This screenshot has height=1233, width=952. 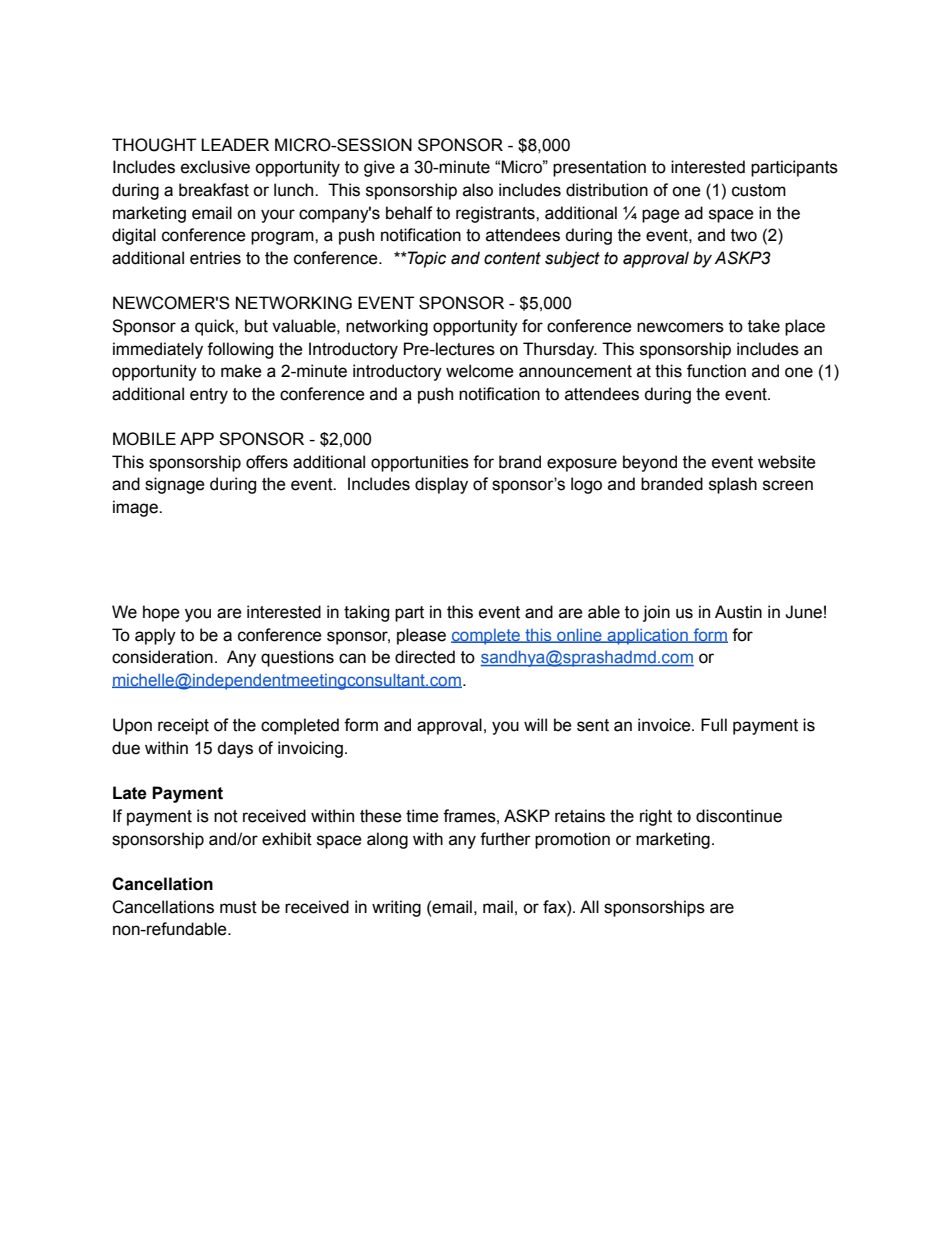 What do you see at coordinates (136, 508) in the screenshot?
I see `image` at bounding box center [136, 508].
